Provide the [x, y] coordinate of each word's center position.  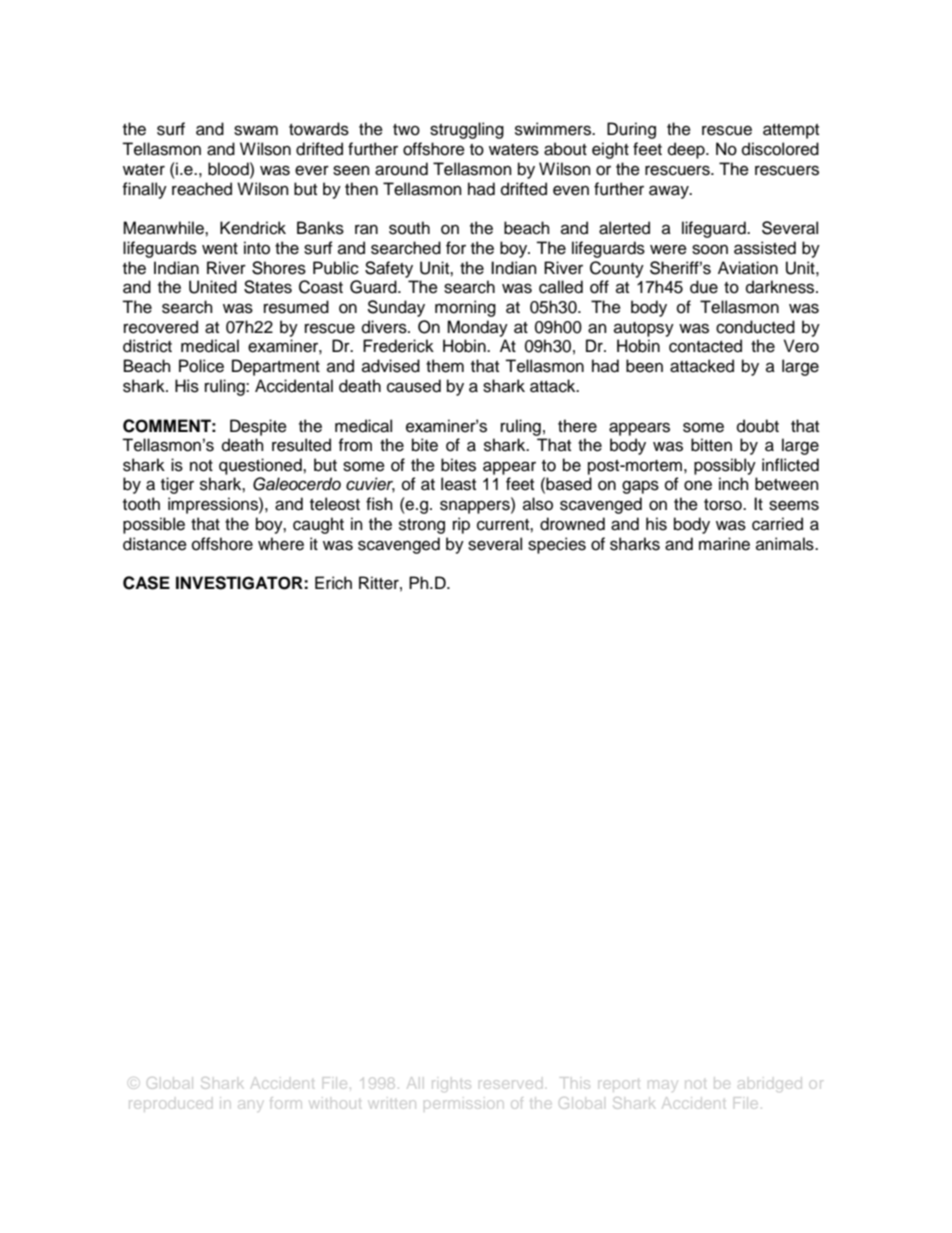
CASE [146, 583]
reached [202, 189]
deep [687, 150]
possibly [725, 466]
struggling [467, 130]
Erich [333, 583]
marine [724, 544]
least [458, 484]
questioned [261, 466]
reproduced [170, 1104]
